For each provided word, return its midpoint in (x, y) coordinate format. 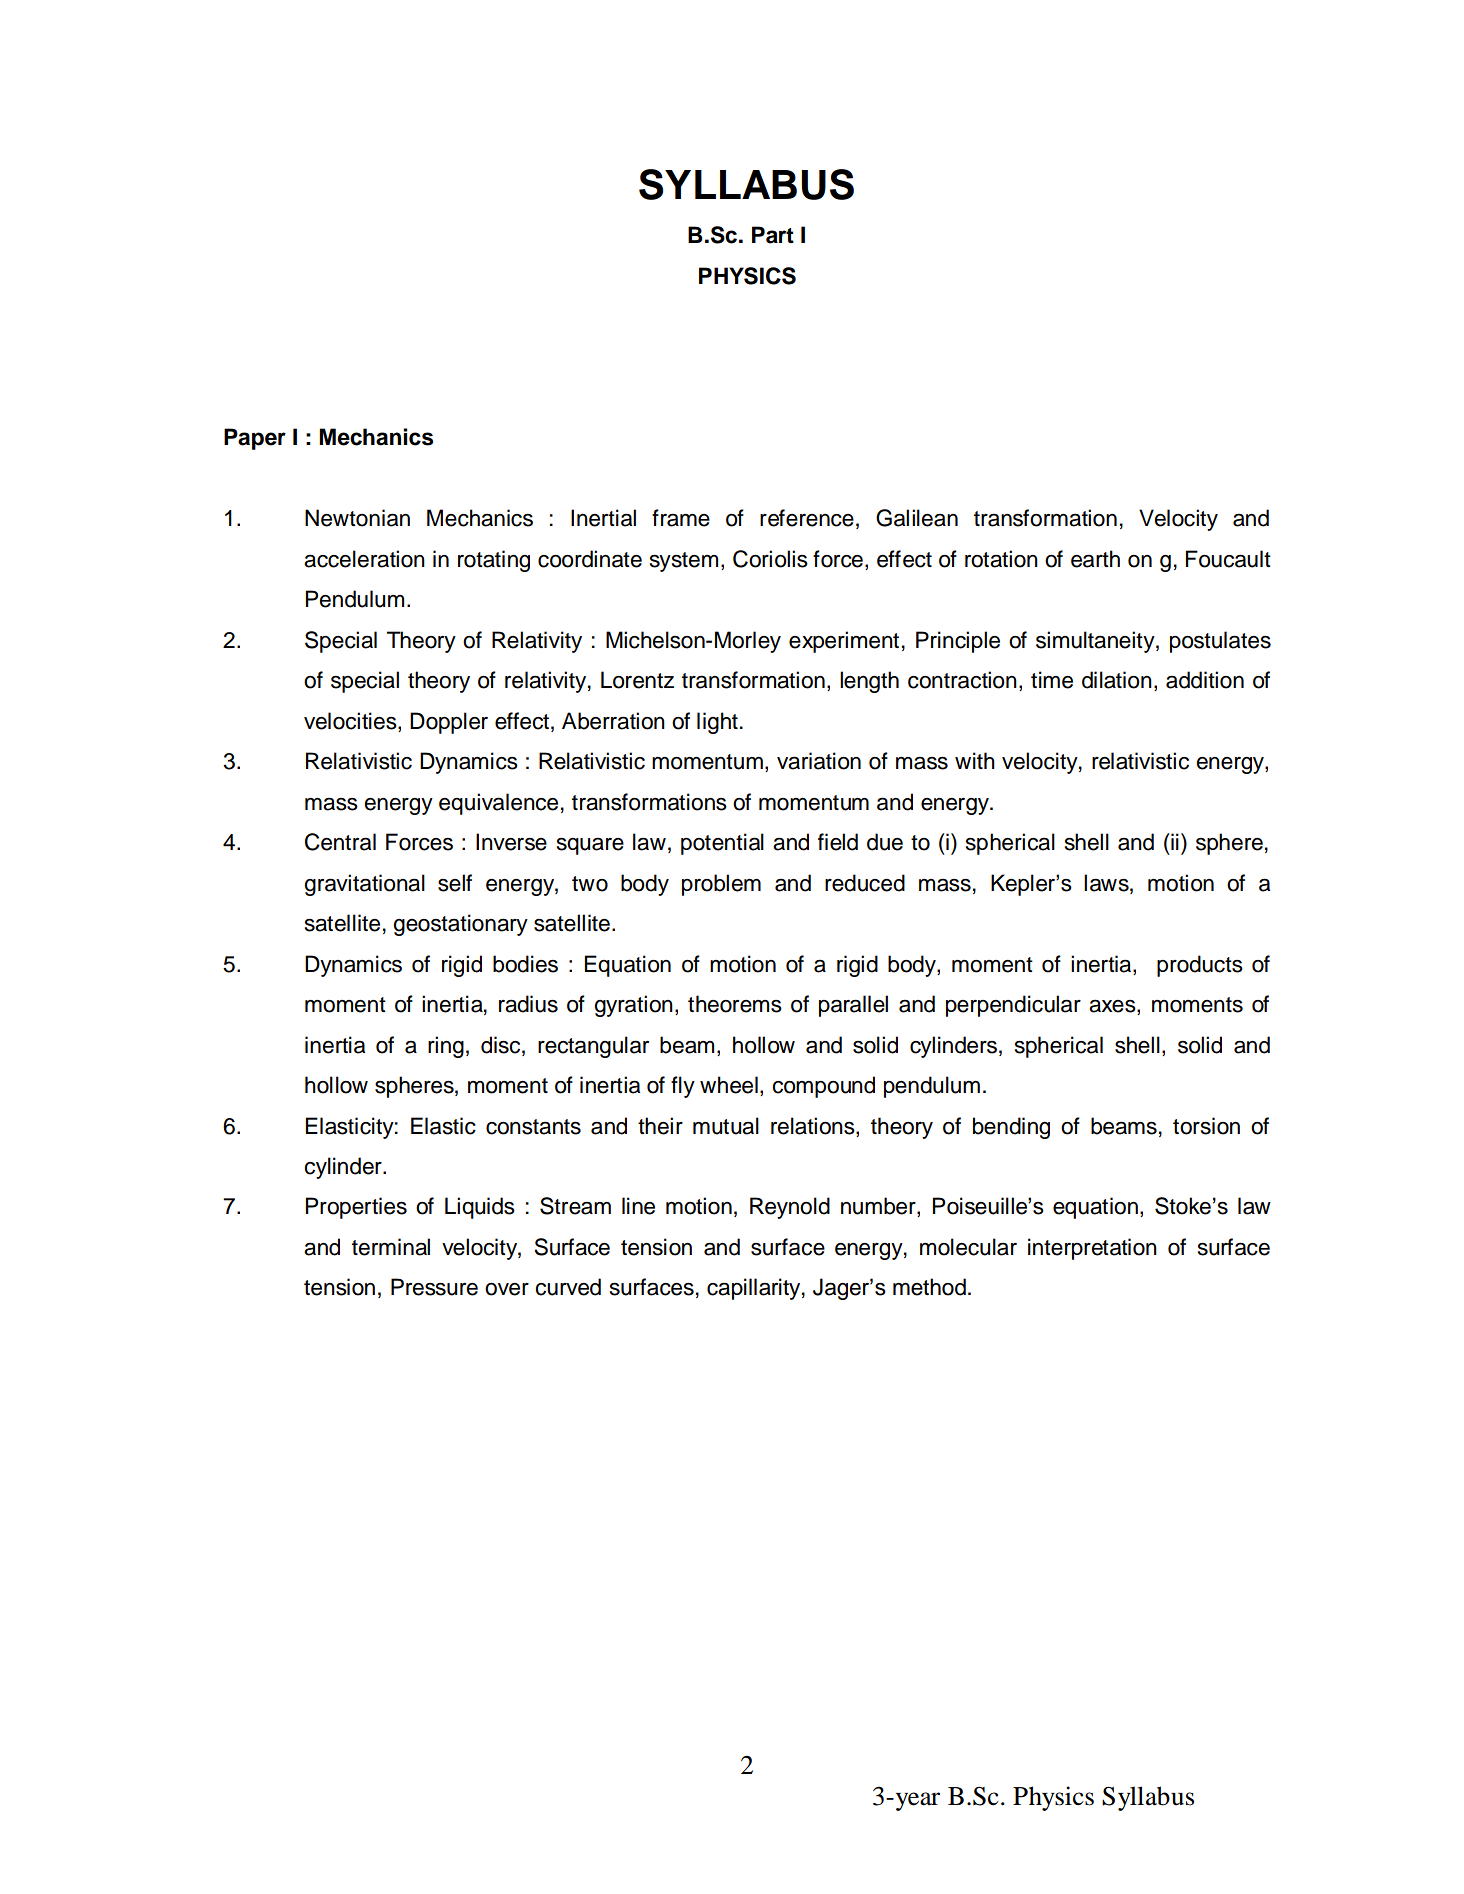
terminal (391, 1247)
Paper (255, 439)
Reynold (790, 1208)
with (975, 760)
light (717, 723)
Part (773, 235)
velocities (351, 722)
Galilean (917, 518)
